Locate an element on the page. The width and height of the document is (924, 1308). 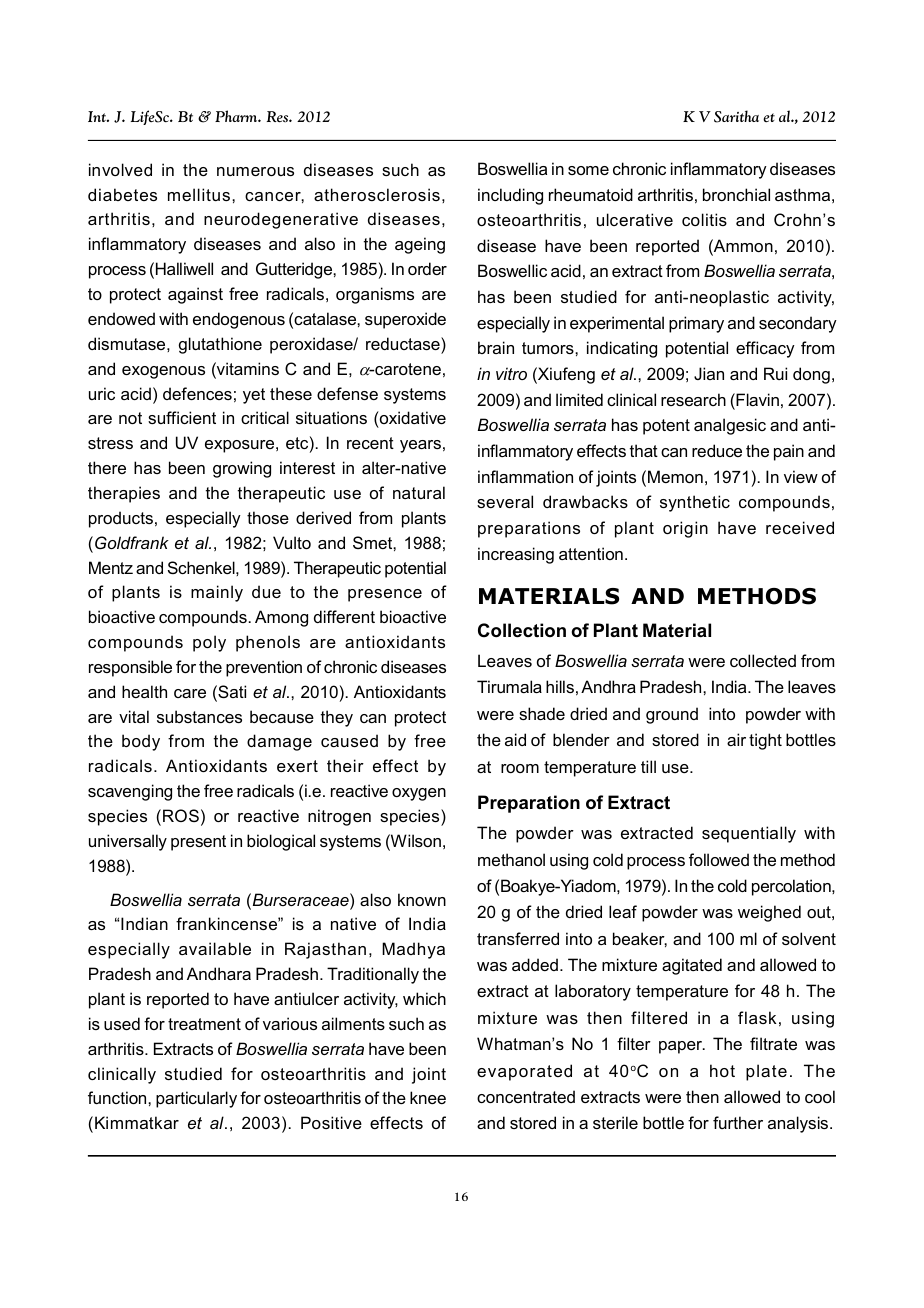
scavenging is located at coordinates (130, 792).
